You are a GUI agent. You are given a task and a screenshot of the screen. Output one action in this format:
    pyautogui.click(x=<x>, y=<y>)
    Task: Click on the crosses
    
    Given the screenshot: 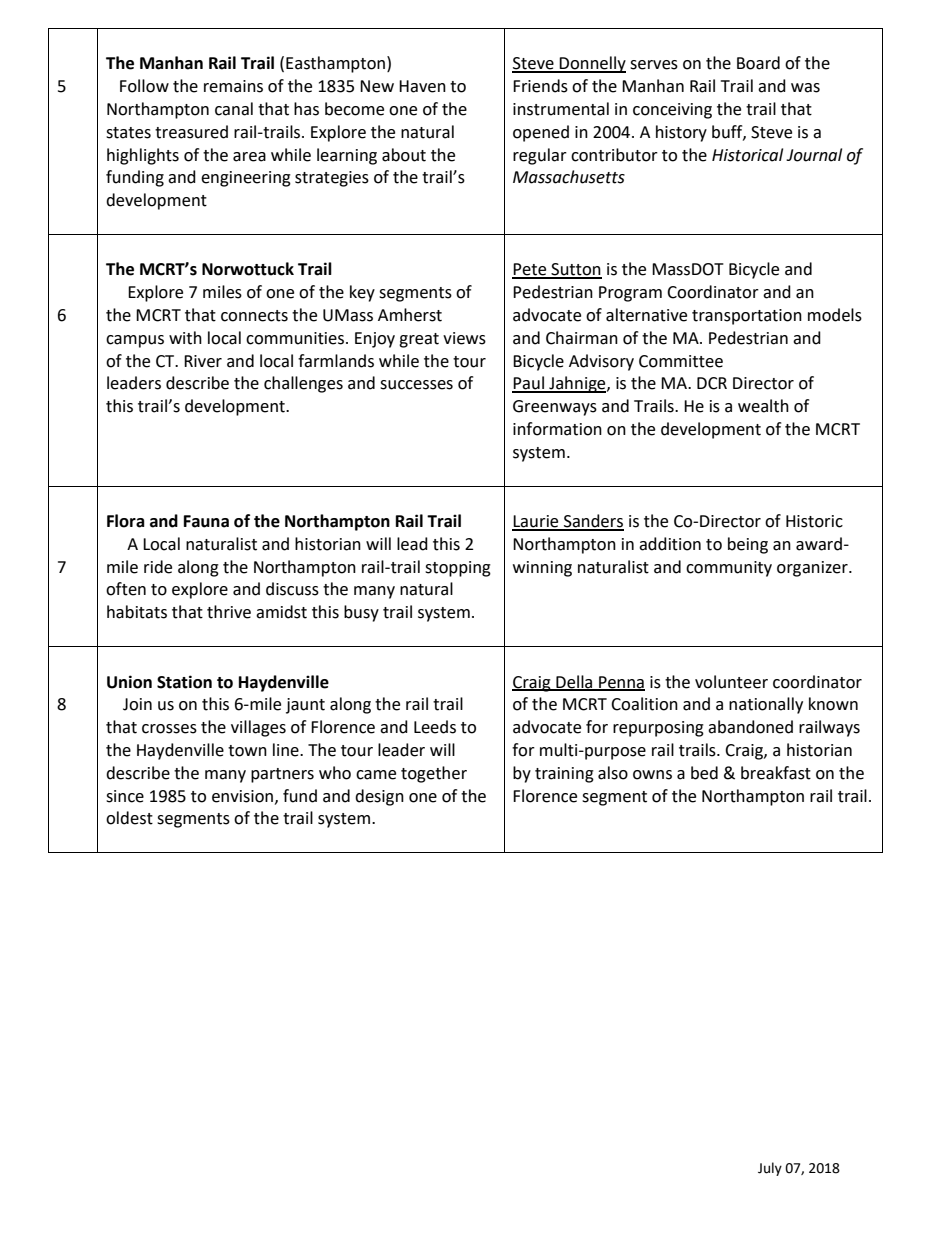 What is the action you would take?
    pyautogui.click(x=169, y=729)
